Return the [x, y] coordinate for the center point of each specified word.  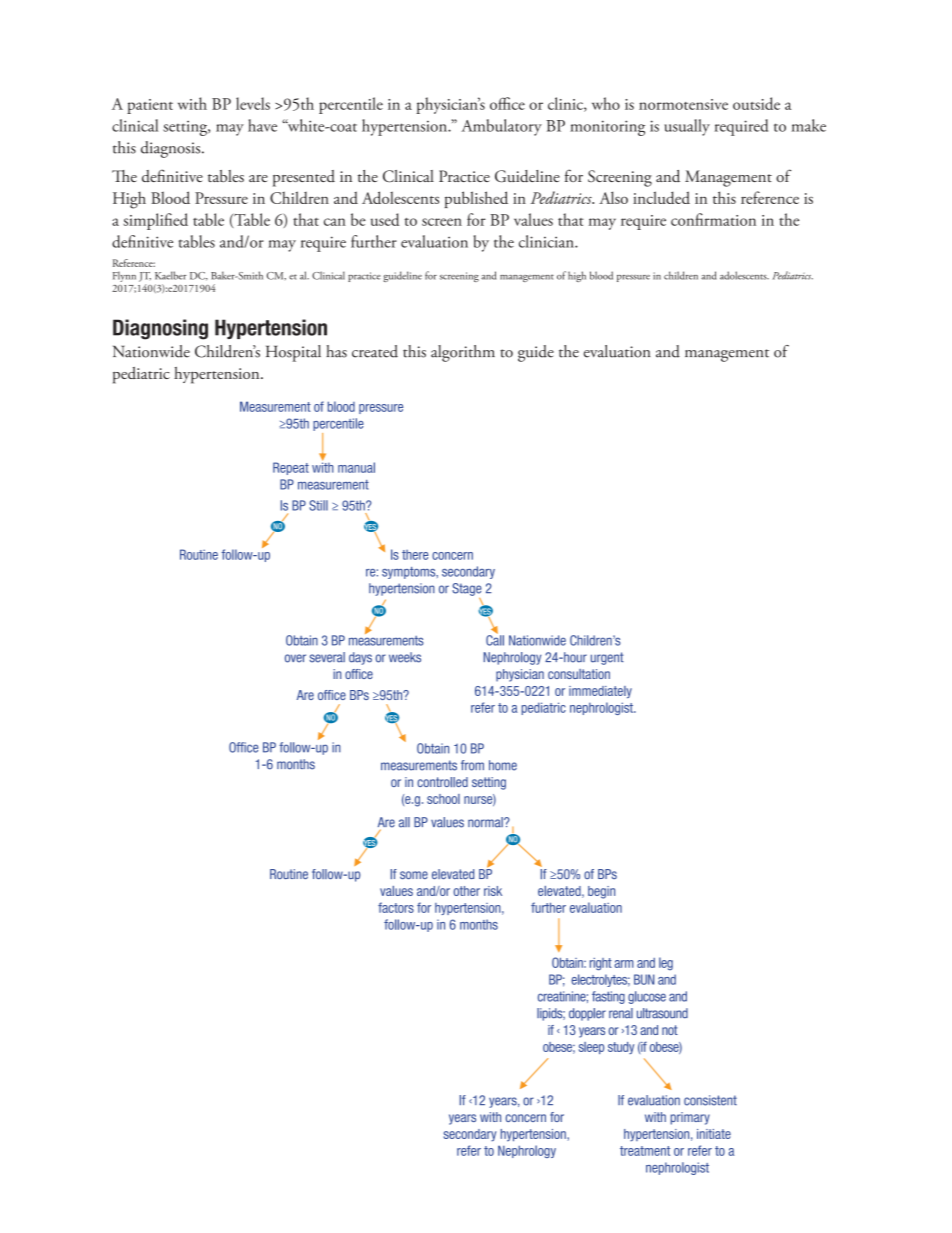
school [443, 799]
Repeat [291, 468]
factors [396, 907]
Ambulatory [501, 127]
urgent [607, 658]
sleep [591, 1048]
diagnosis [172, 149]
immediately [600, 692]
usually [687, 127]
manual [356, 467]
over [295, 658]
